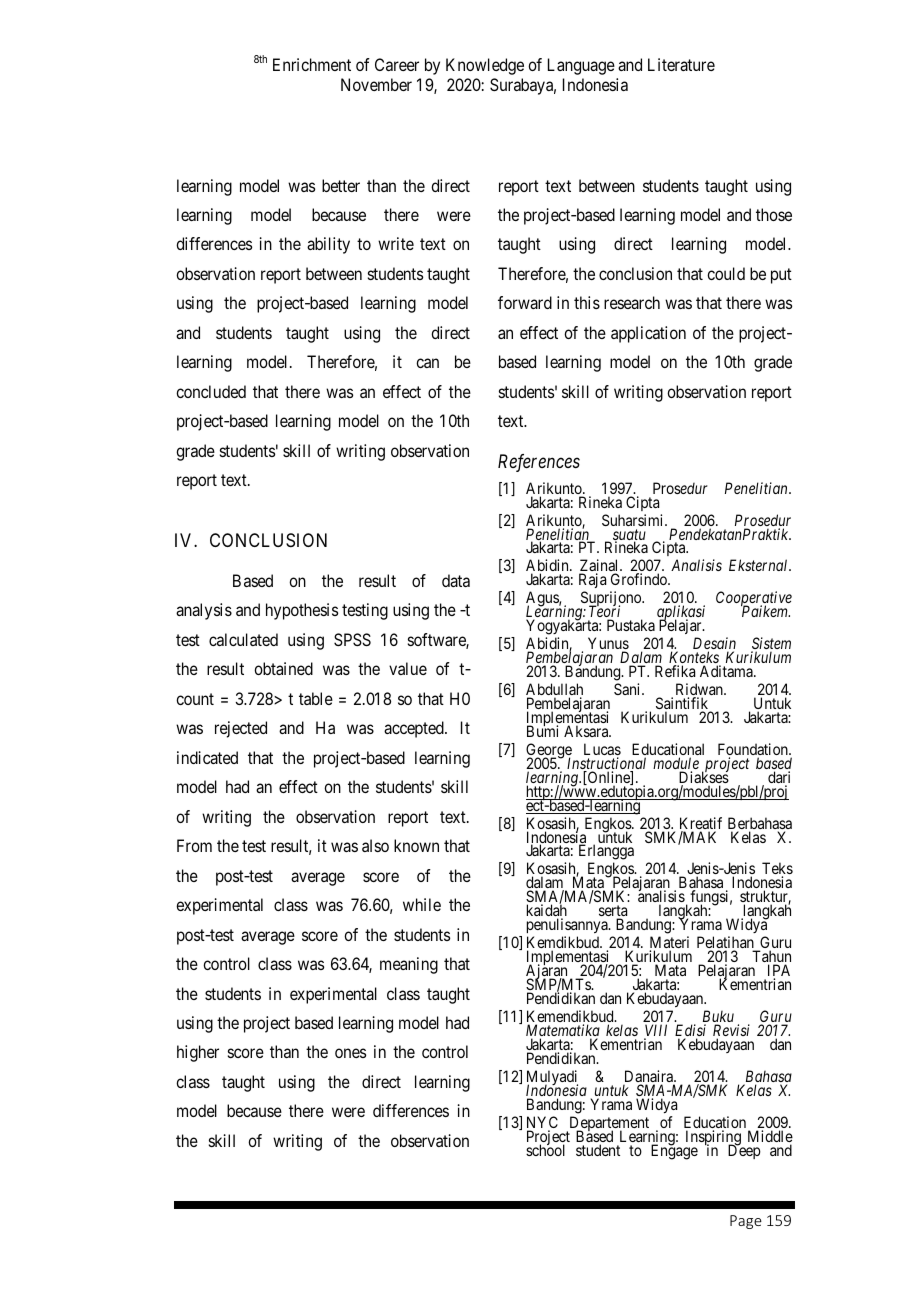 This document has width=924, height=1308. Describe the element at coordinates (456, 580) in the document. I see `data` at that location.
